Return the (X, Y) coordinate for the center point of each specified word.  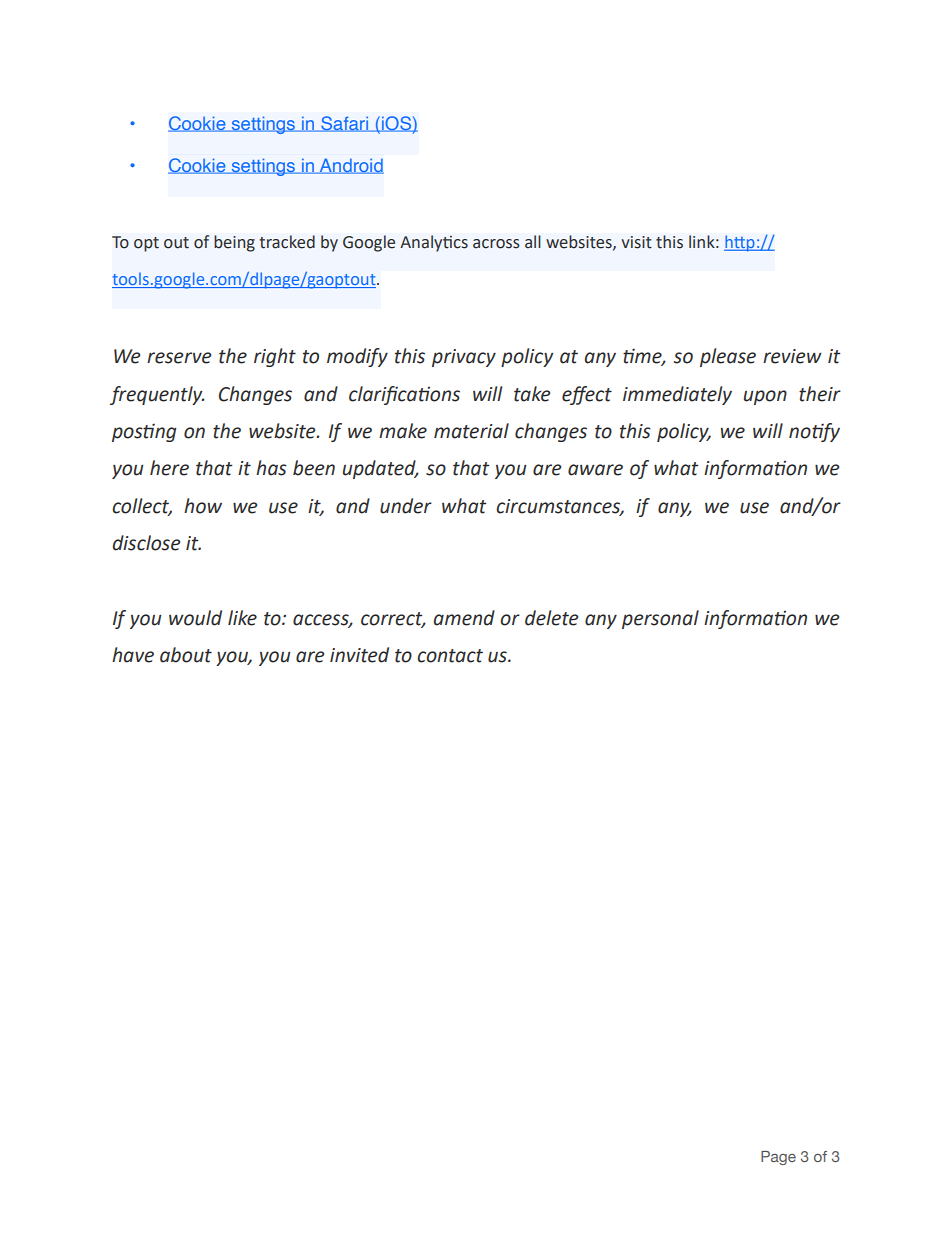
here (169, 468)
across (496, 244)
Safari (344, 124)
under (406, 506)
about (186, 655)
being (234, 243)
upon (765, 397)
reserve (179, 358)
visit (636, 242)
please (728, 357)
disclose (146, 543)
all (533, 242)
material (471, 431)
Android (350, 166)
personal (660, 619)
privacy (464, 358)
